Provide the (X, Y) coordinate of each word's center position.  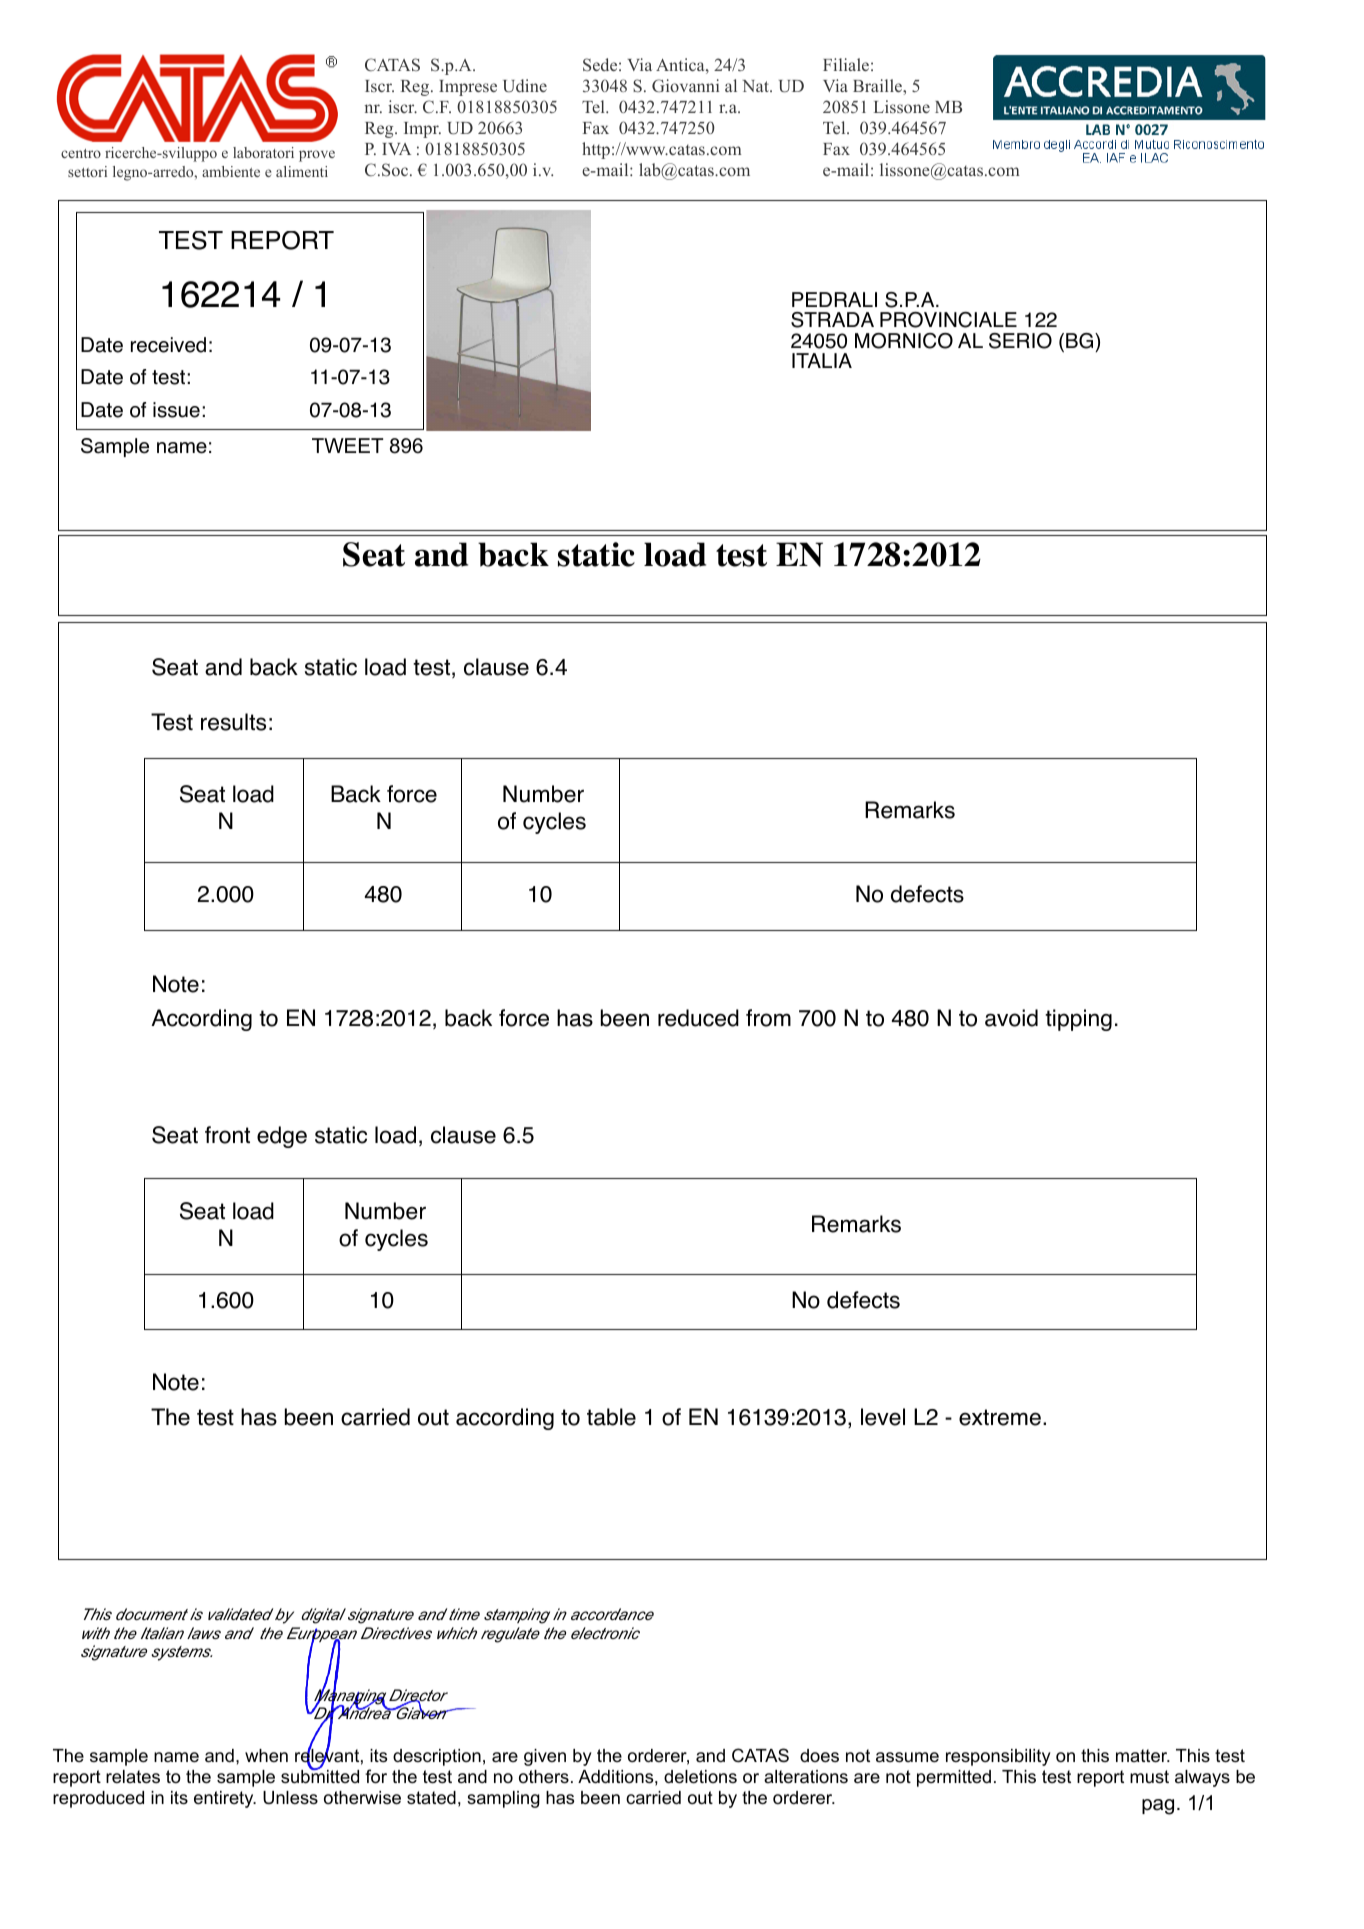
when (266, 1755)
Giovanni (685, 85)
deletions (700, 1777)
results (233, 722)
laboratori (263, 152)
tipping (1078, 1020)
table (611, 1417)
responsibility (998, 1757)
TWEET (347, 445)
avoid (1011, 1018)
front (227, 1135)
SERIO (1020, 341)
